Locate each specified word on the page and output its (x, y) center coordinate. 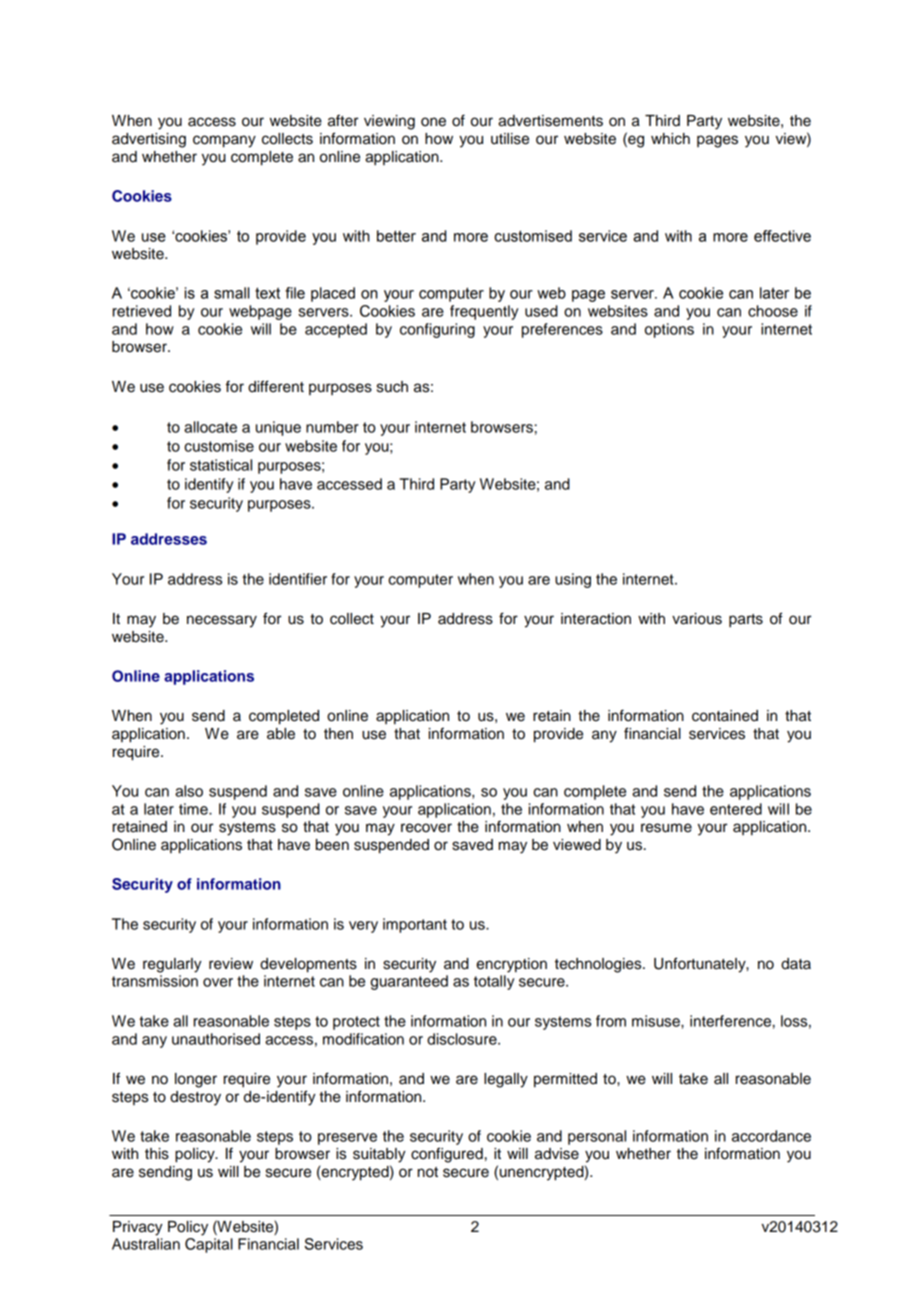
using (573, 580)
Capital (209, 1245)
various (697, 619)
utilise (510, 139)
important (415, 925)
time (194, 809)
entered (736, 809)
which (670, 139)
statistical (221, 465)
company (224, 141)
